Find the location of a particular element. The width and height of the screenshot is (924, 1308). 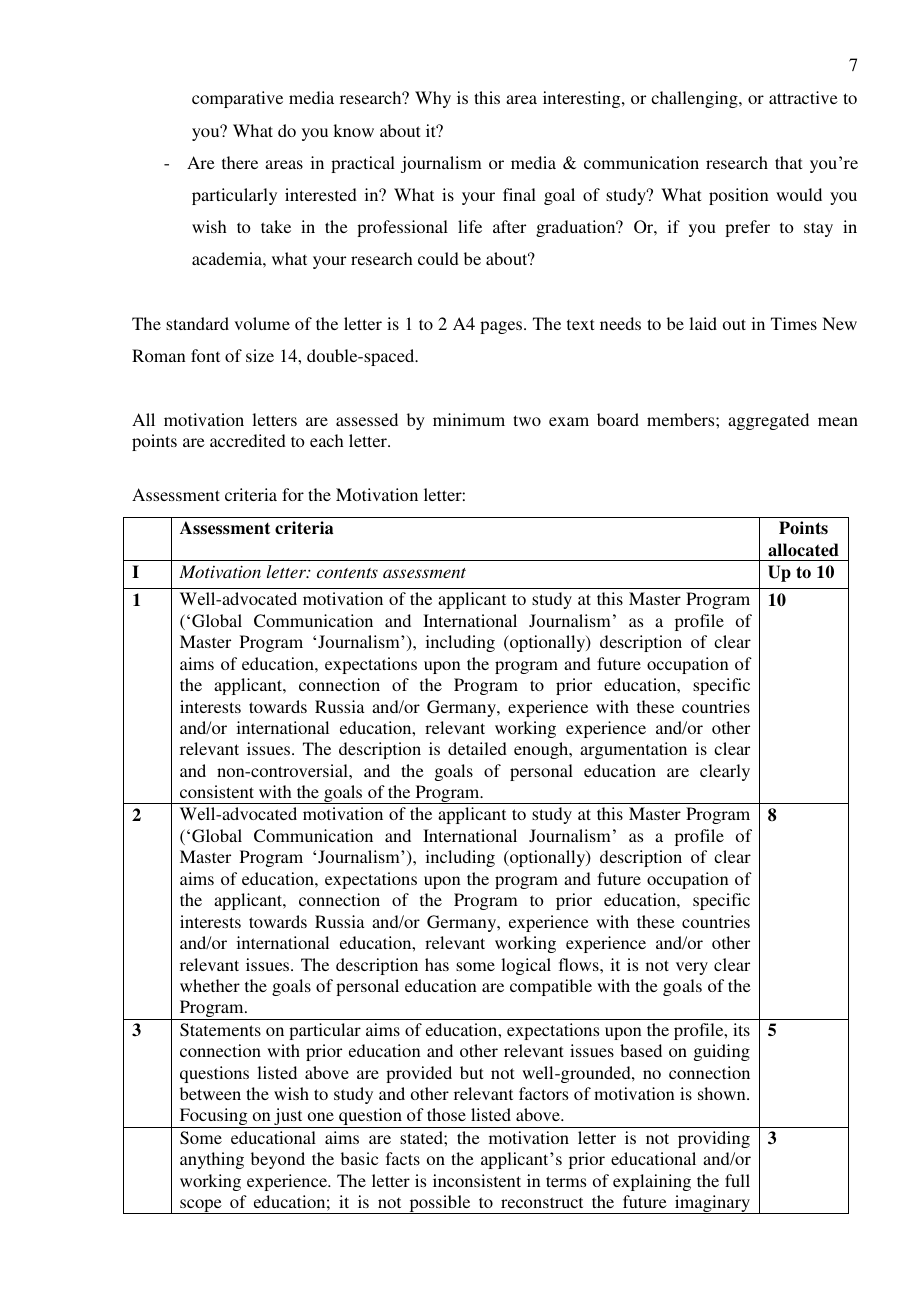

anything is located at coordinates (212, 1160).
